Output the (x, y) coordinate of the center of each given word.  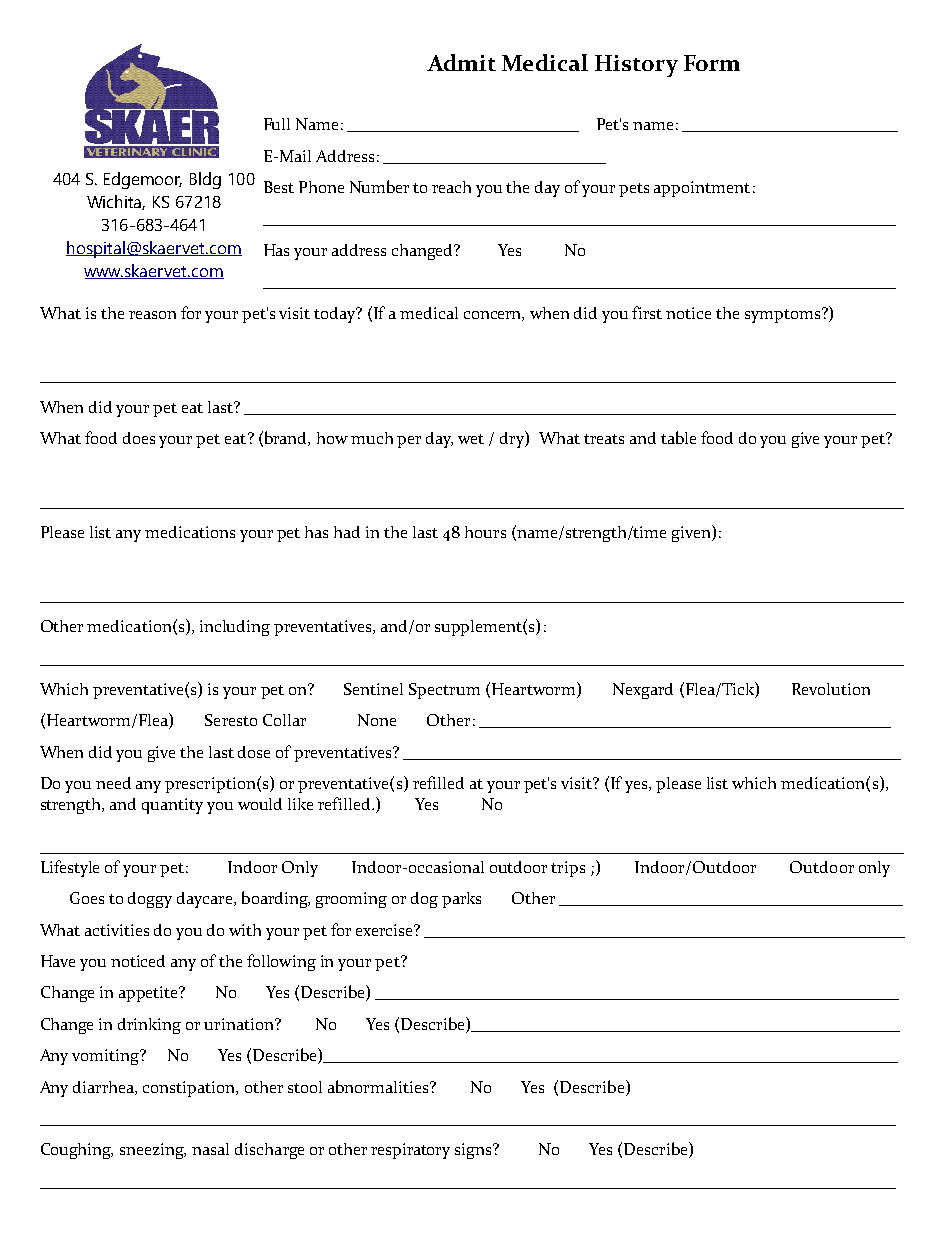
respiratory (410, 1151)
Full (277, 124)
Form (712, 63)
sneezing (153, 1151)
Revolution (831, 689)
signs (474, 1151)
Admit (461, 62)
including (235, 628)
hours (485, 532)
